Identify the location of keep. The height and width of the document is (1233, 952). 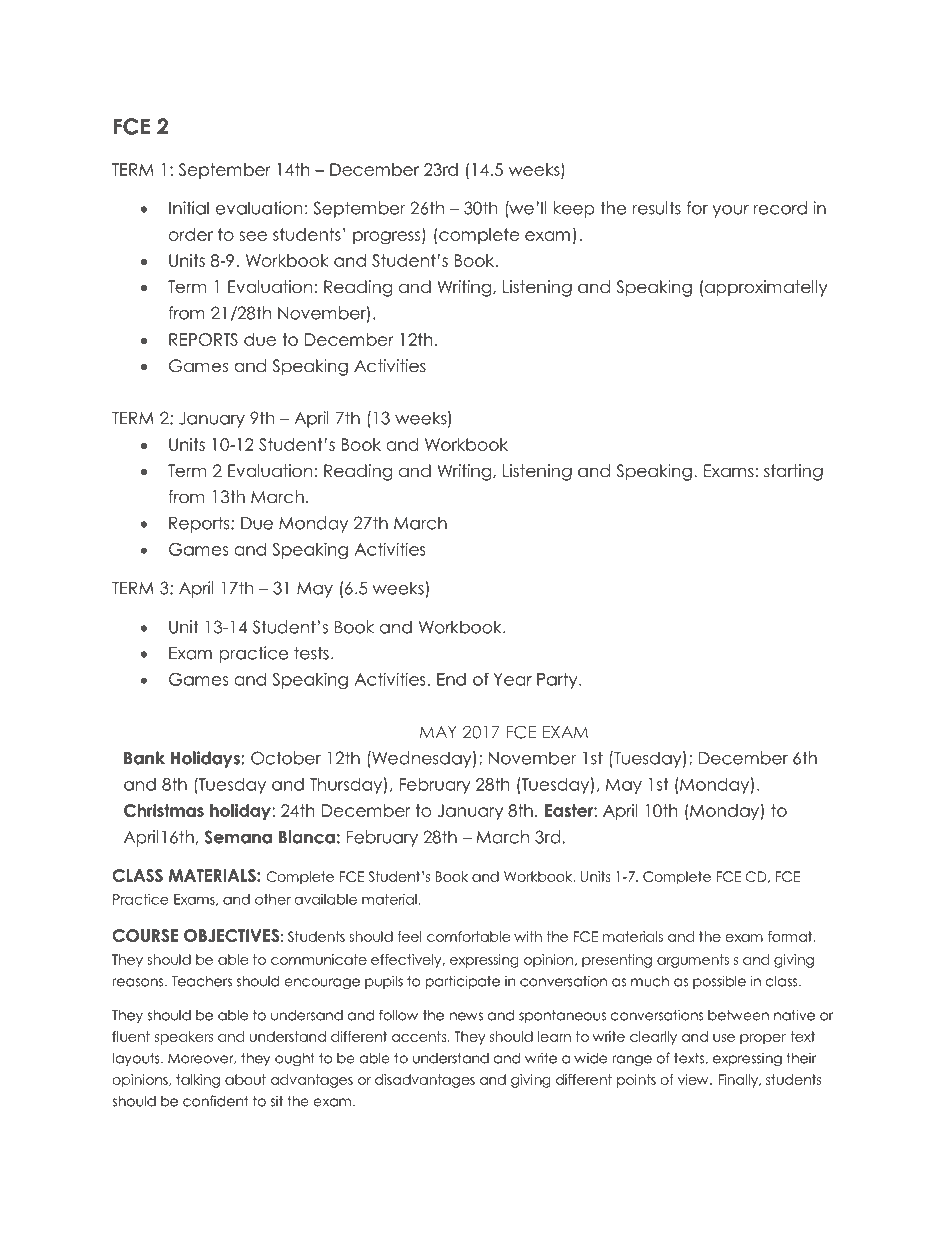
(574, 209).
